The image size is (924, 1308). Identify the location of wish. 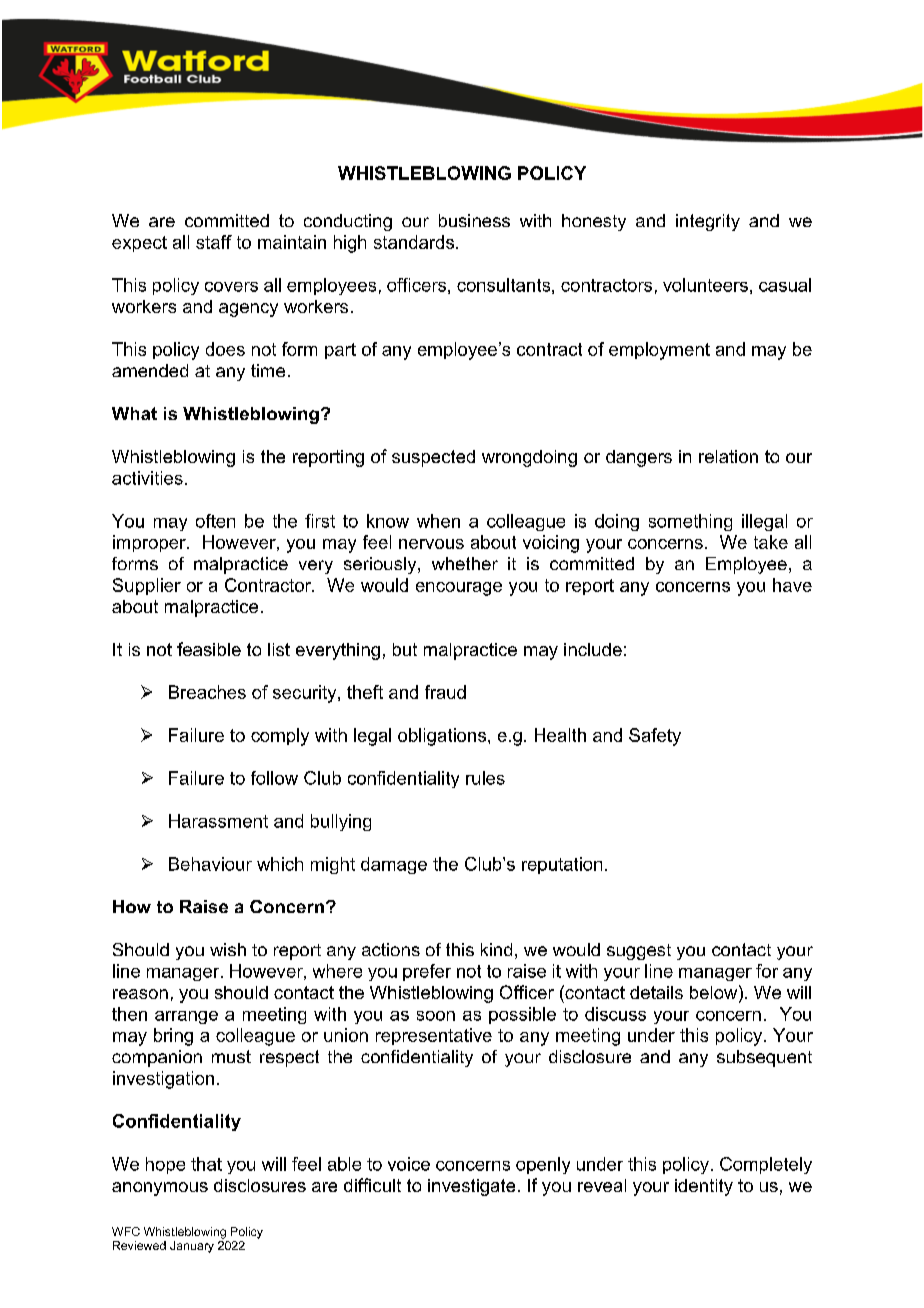
(228, 949).
